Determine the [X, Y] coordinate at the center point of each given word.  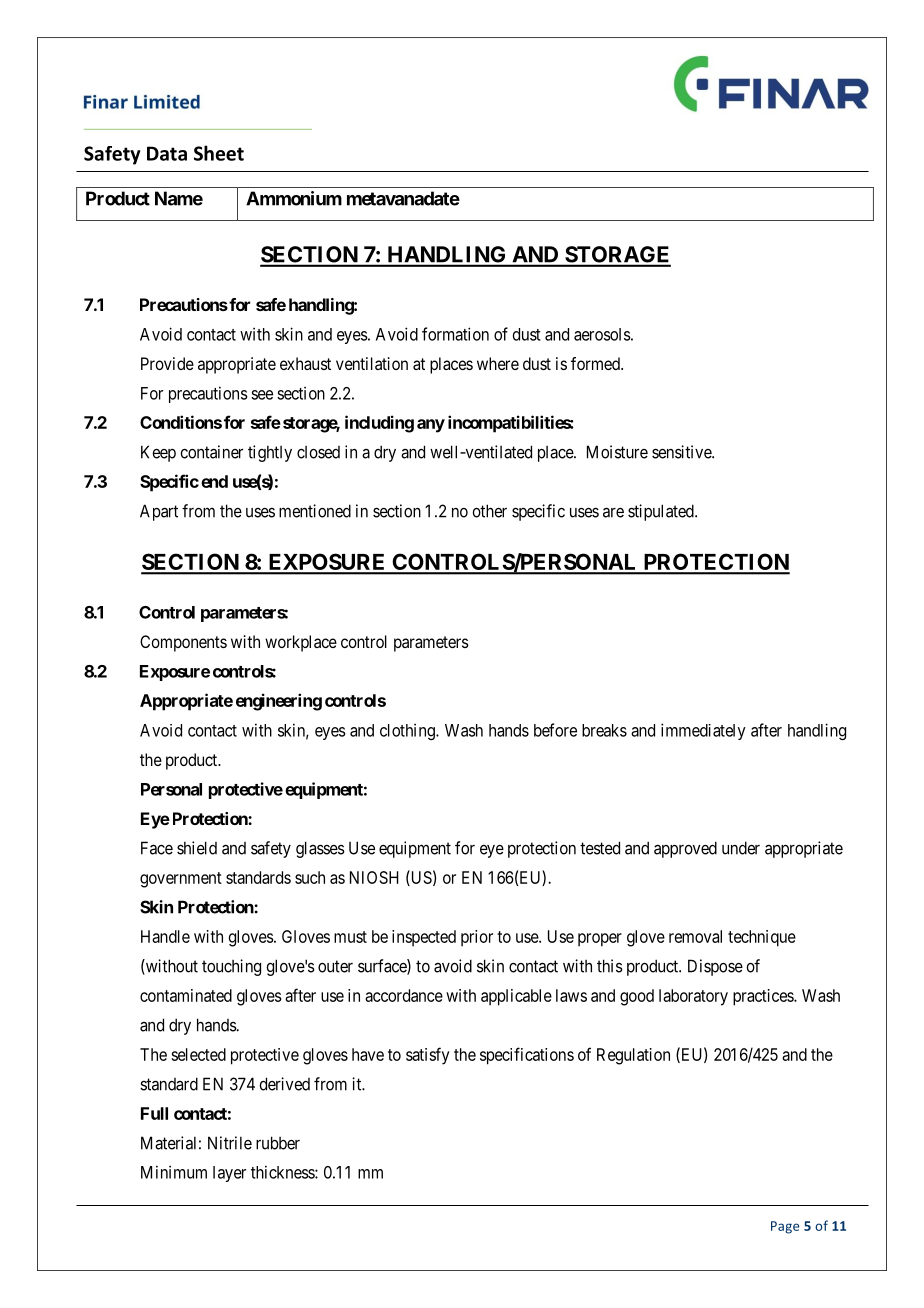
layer [229, 1174]
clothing [408, 731]
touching [231, 967]
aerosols [602, 334]
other [489, 511]
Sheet [219, 153]
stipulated [662, 512]
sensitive [682, 452]
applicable [516, 997]
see [262, 395]
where [498, 363]
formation [455, 334]
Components [183, 643]
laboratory [693, 997]
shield [197, 848]
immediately [703, 731]
